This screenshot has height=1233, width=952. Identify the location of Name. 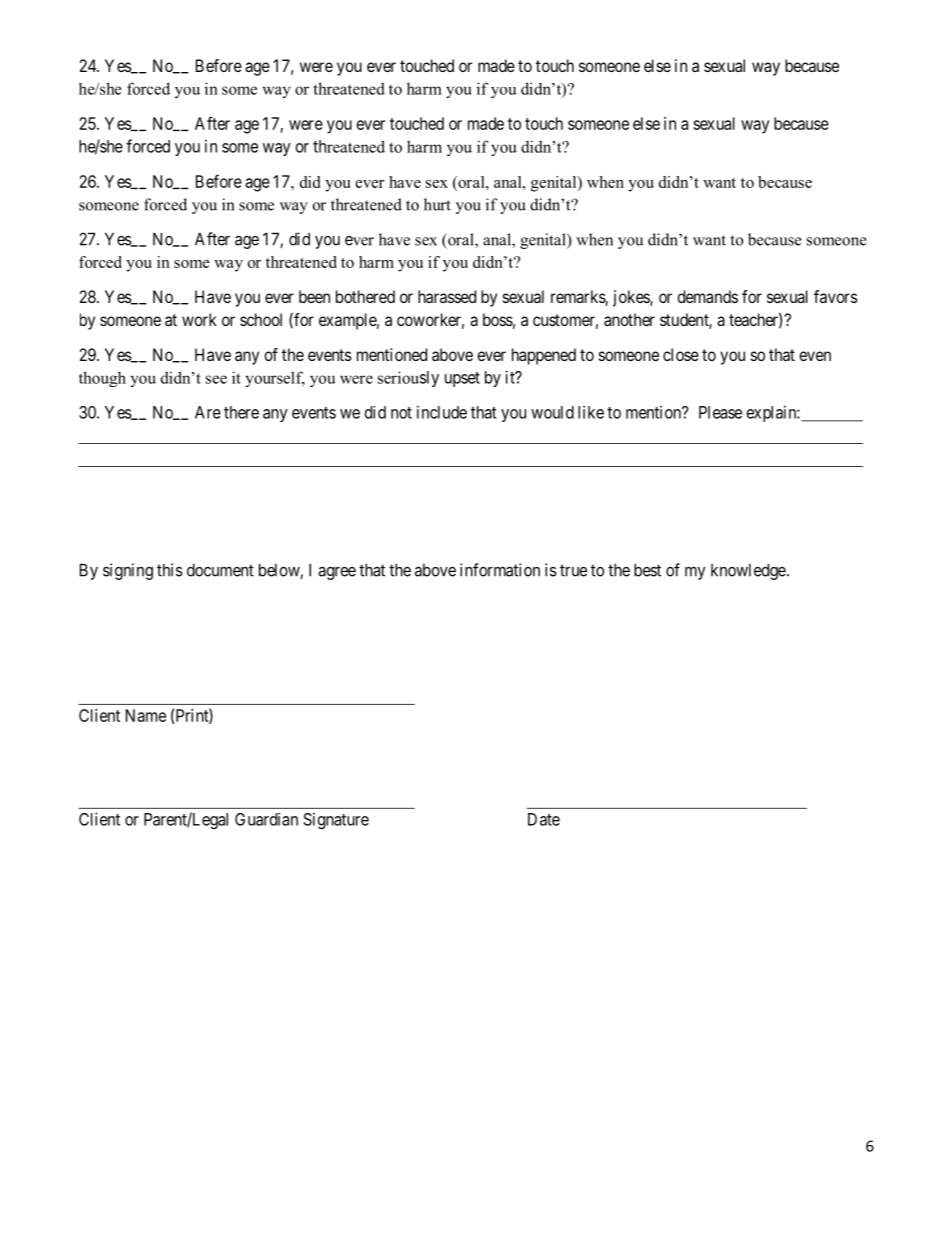
(146, 715).
